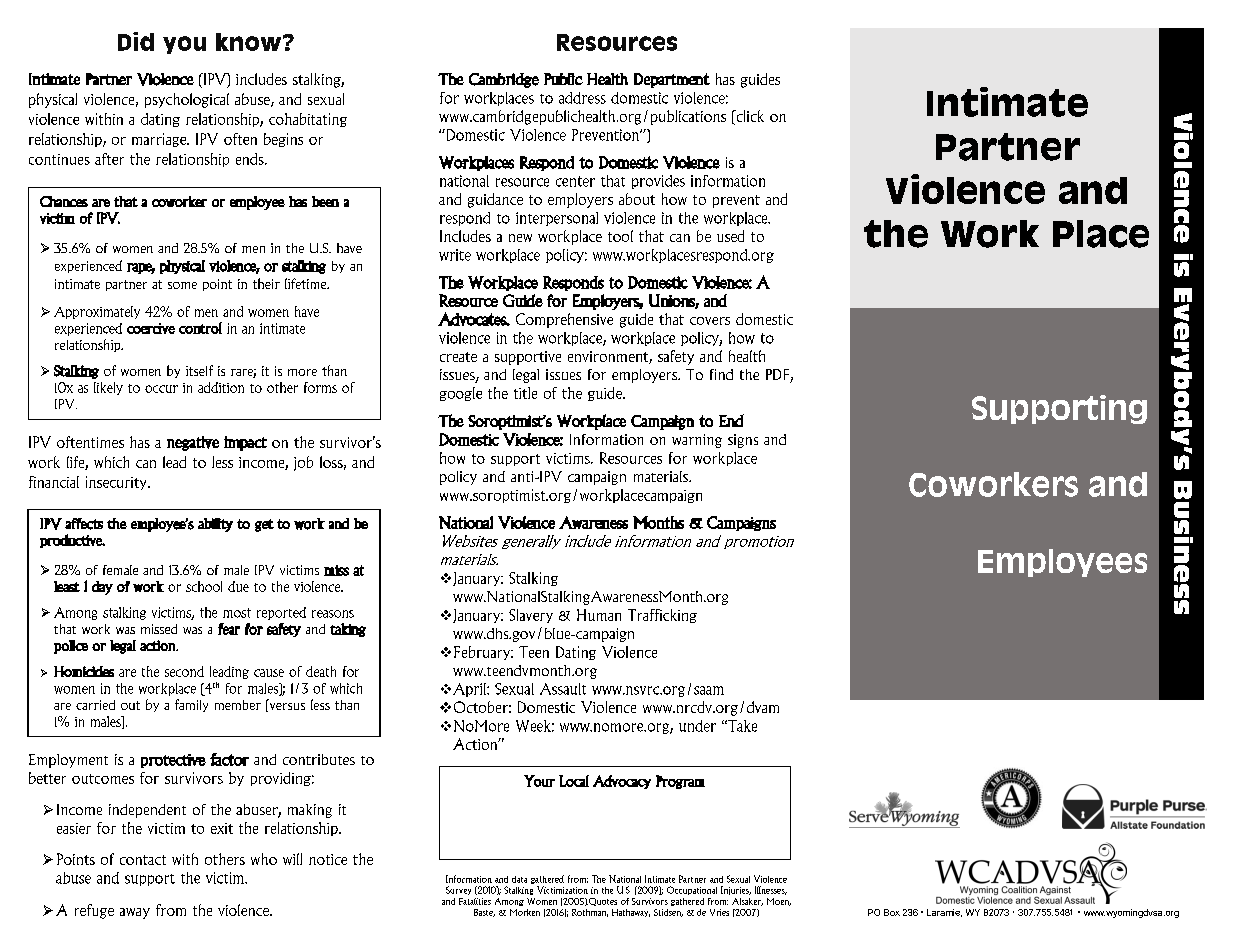 This page has height=952, width=1233. I want to click on click, so click(749, 116).
